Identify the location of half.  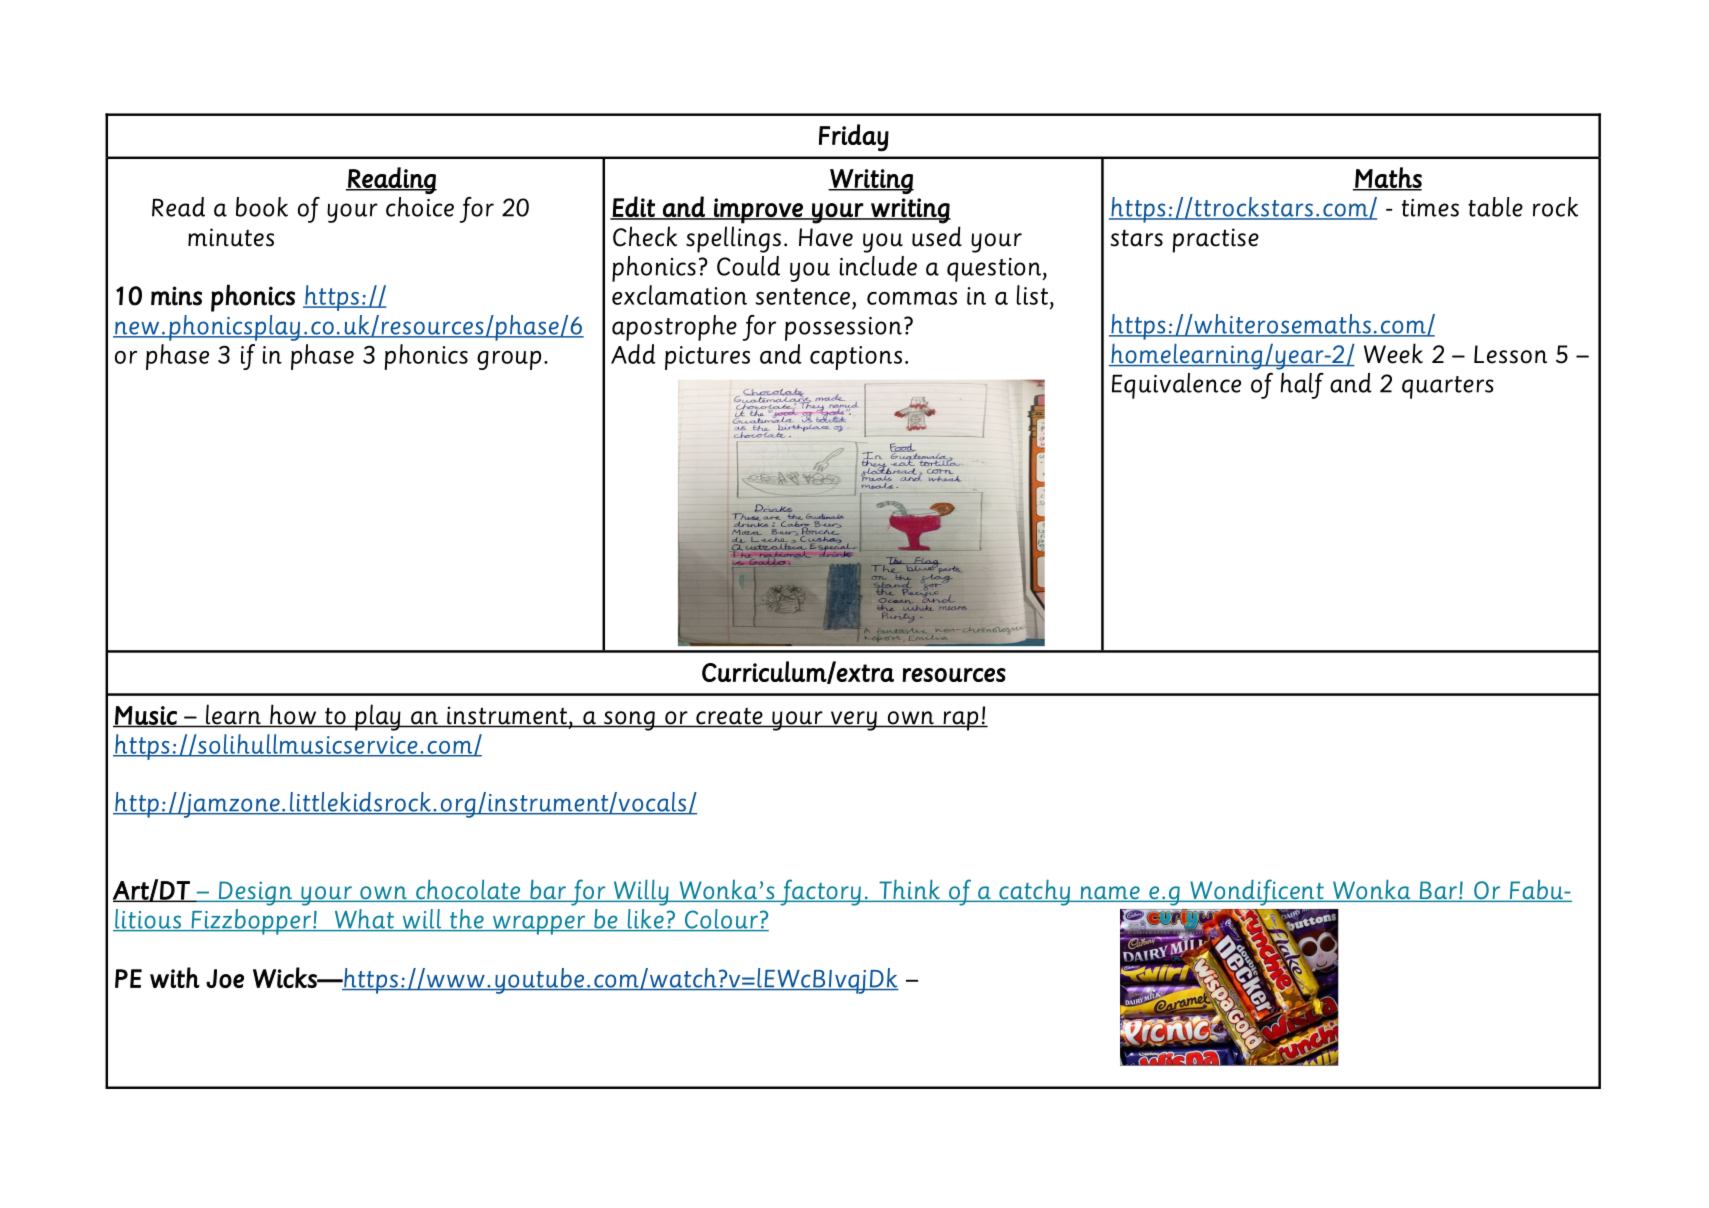
(1302, 386).
